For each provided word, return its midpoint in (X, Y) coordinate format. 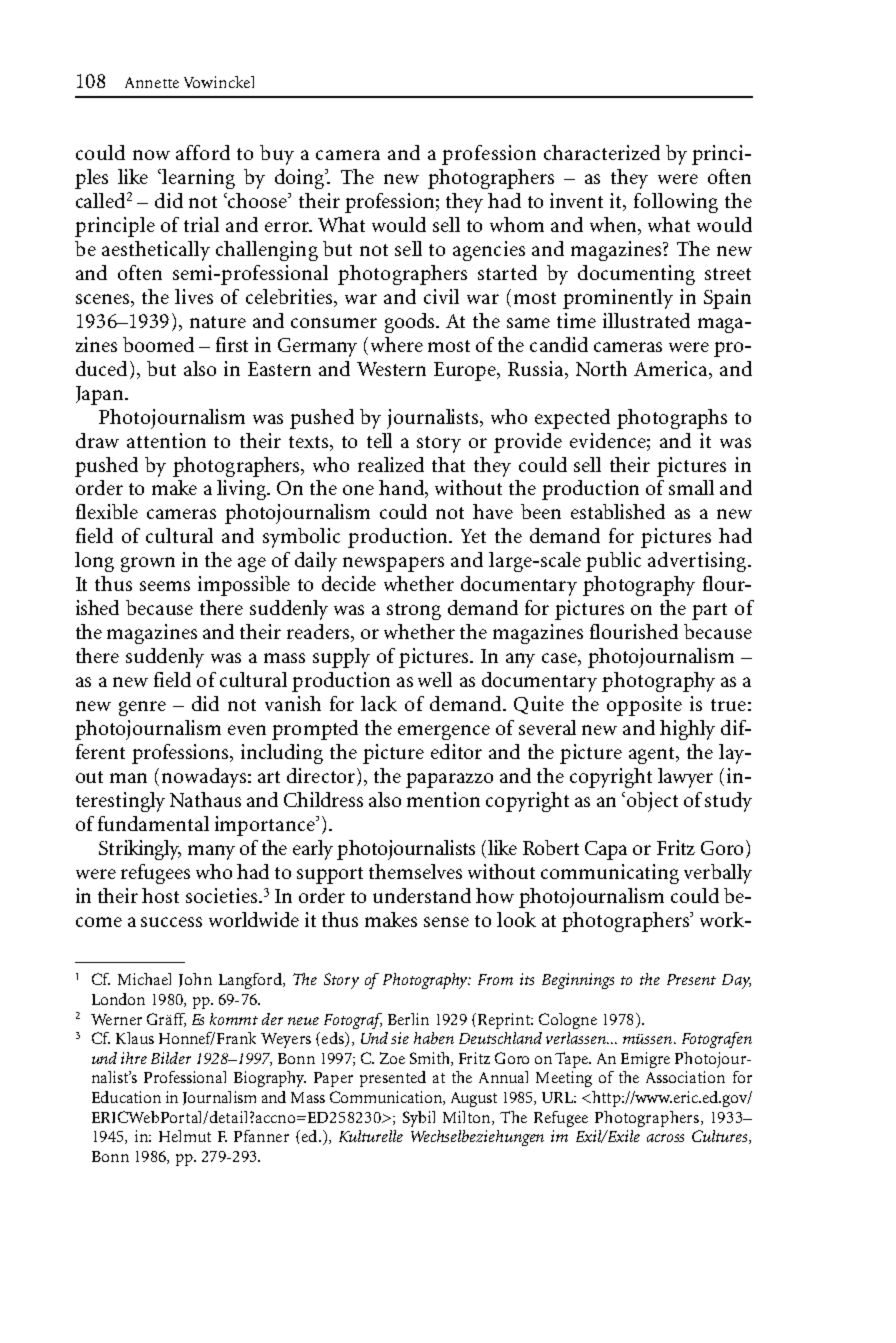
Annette (152, 82)
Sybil (419, 1119)
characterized (602, 152)
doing (301, 179)
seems (165, 586)
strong (414, 611)
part (709, 611)
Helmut (185, 1136)
